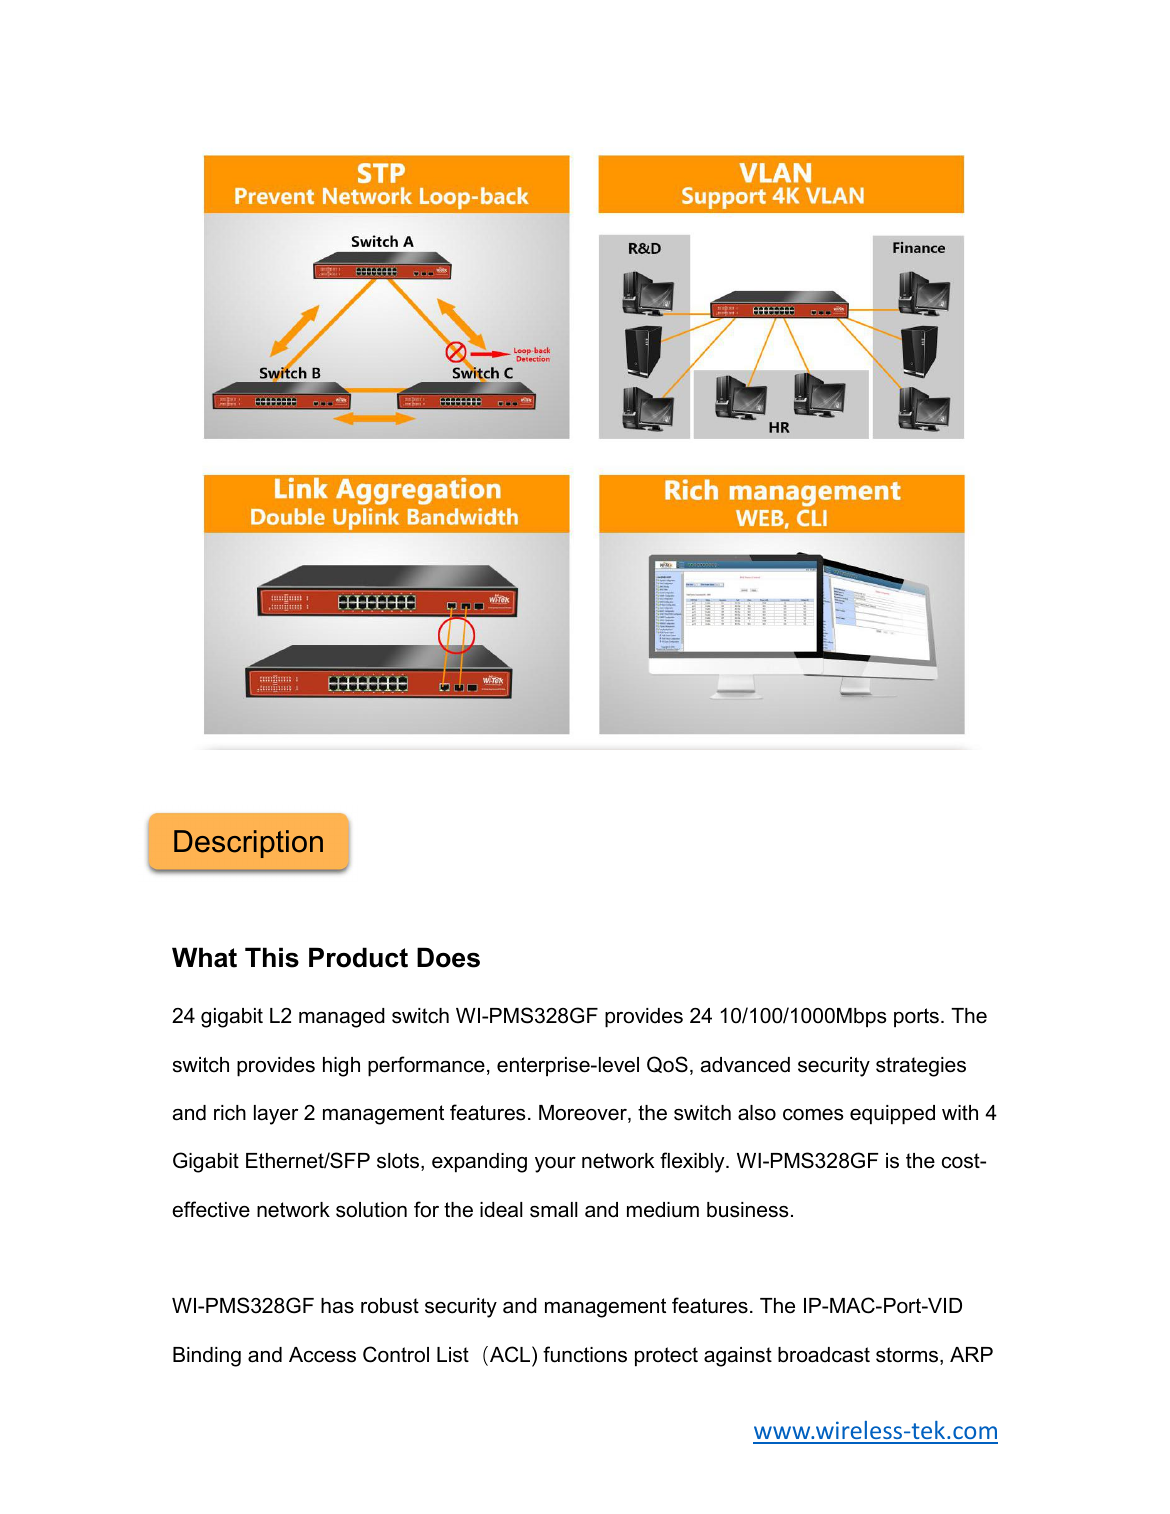 Image resolution: width=1170 pixels, height=1514 pixels. I want to click on Access, so click(322, 1355).
